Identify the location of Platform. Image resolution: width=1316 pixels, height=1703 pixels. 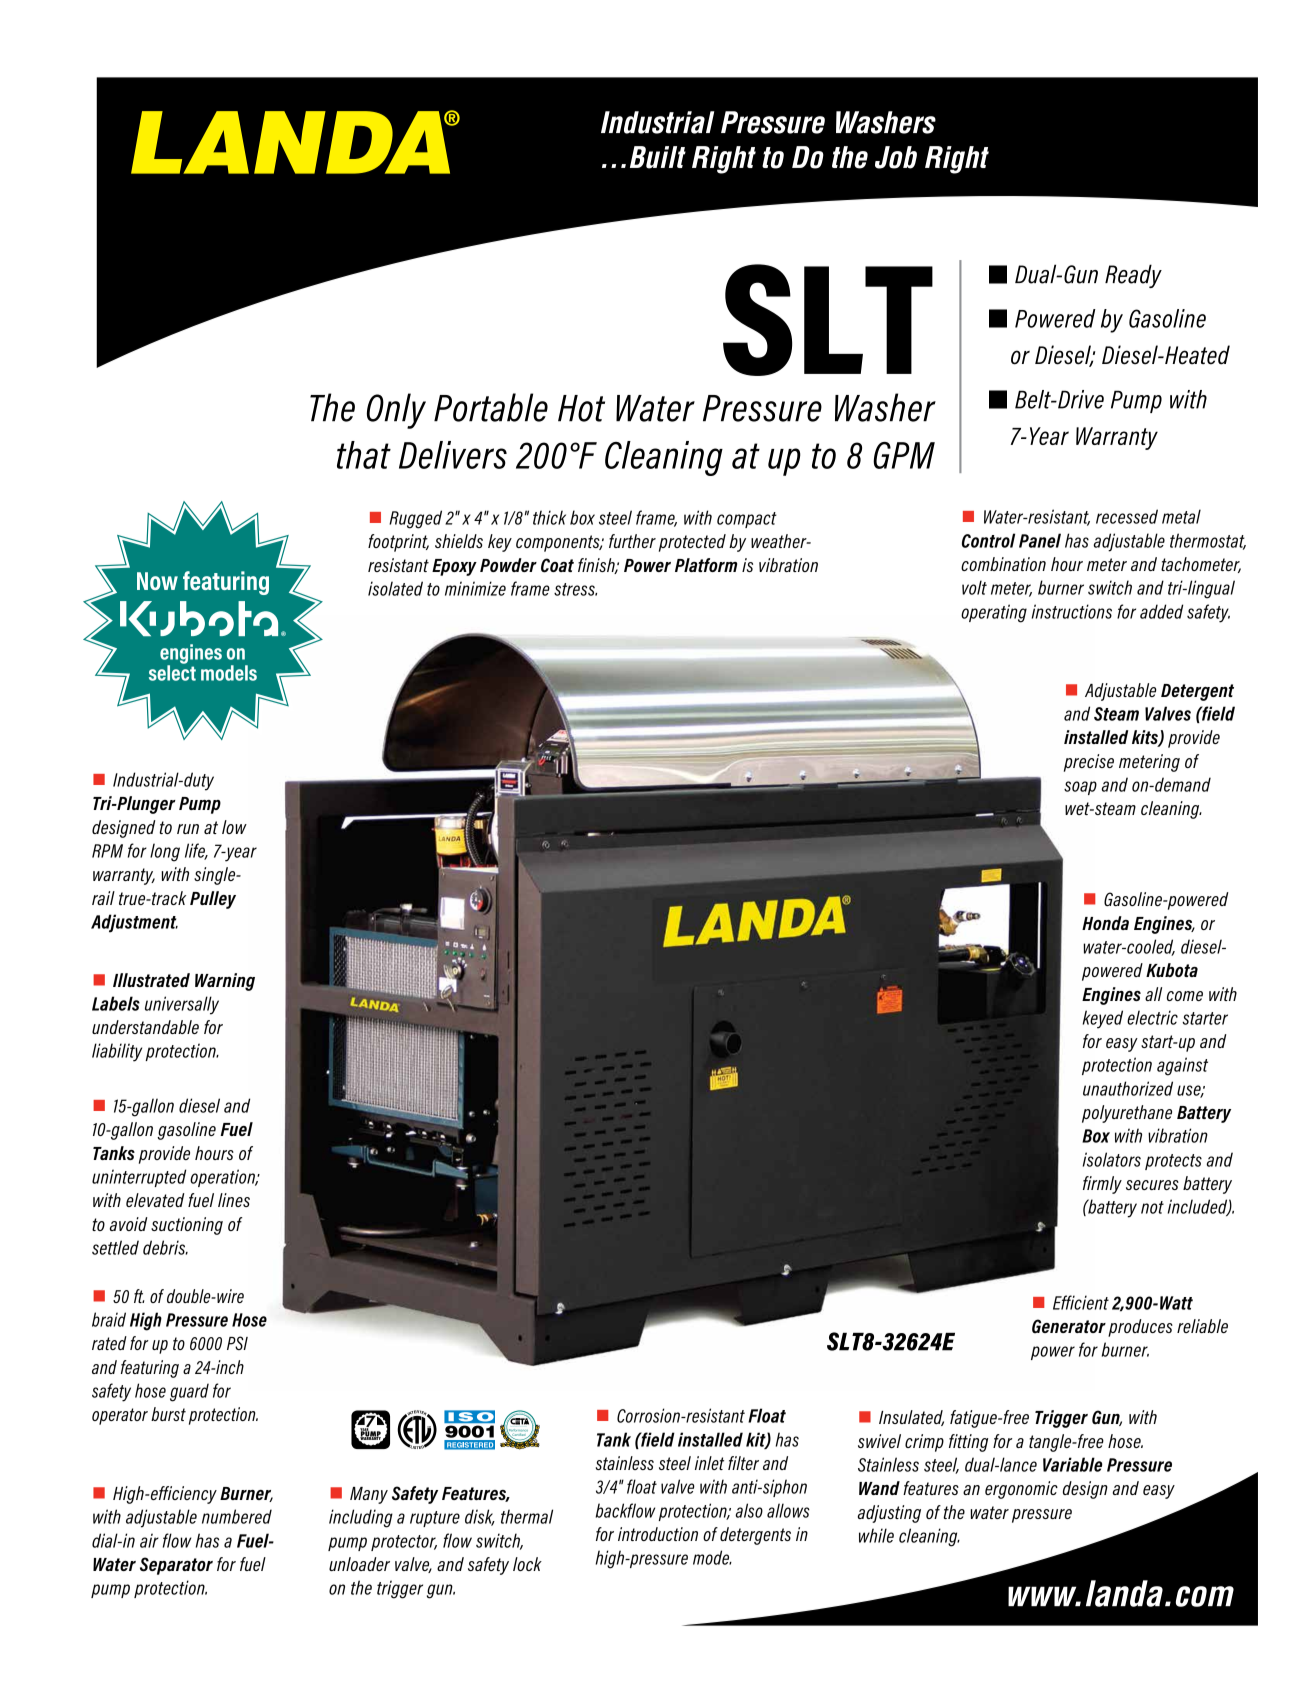
(706, 565).
